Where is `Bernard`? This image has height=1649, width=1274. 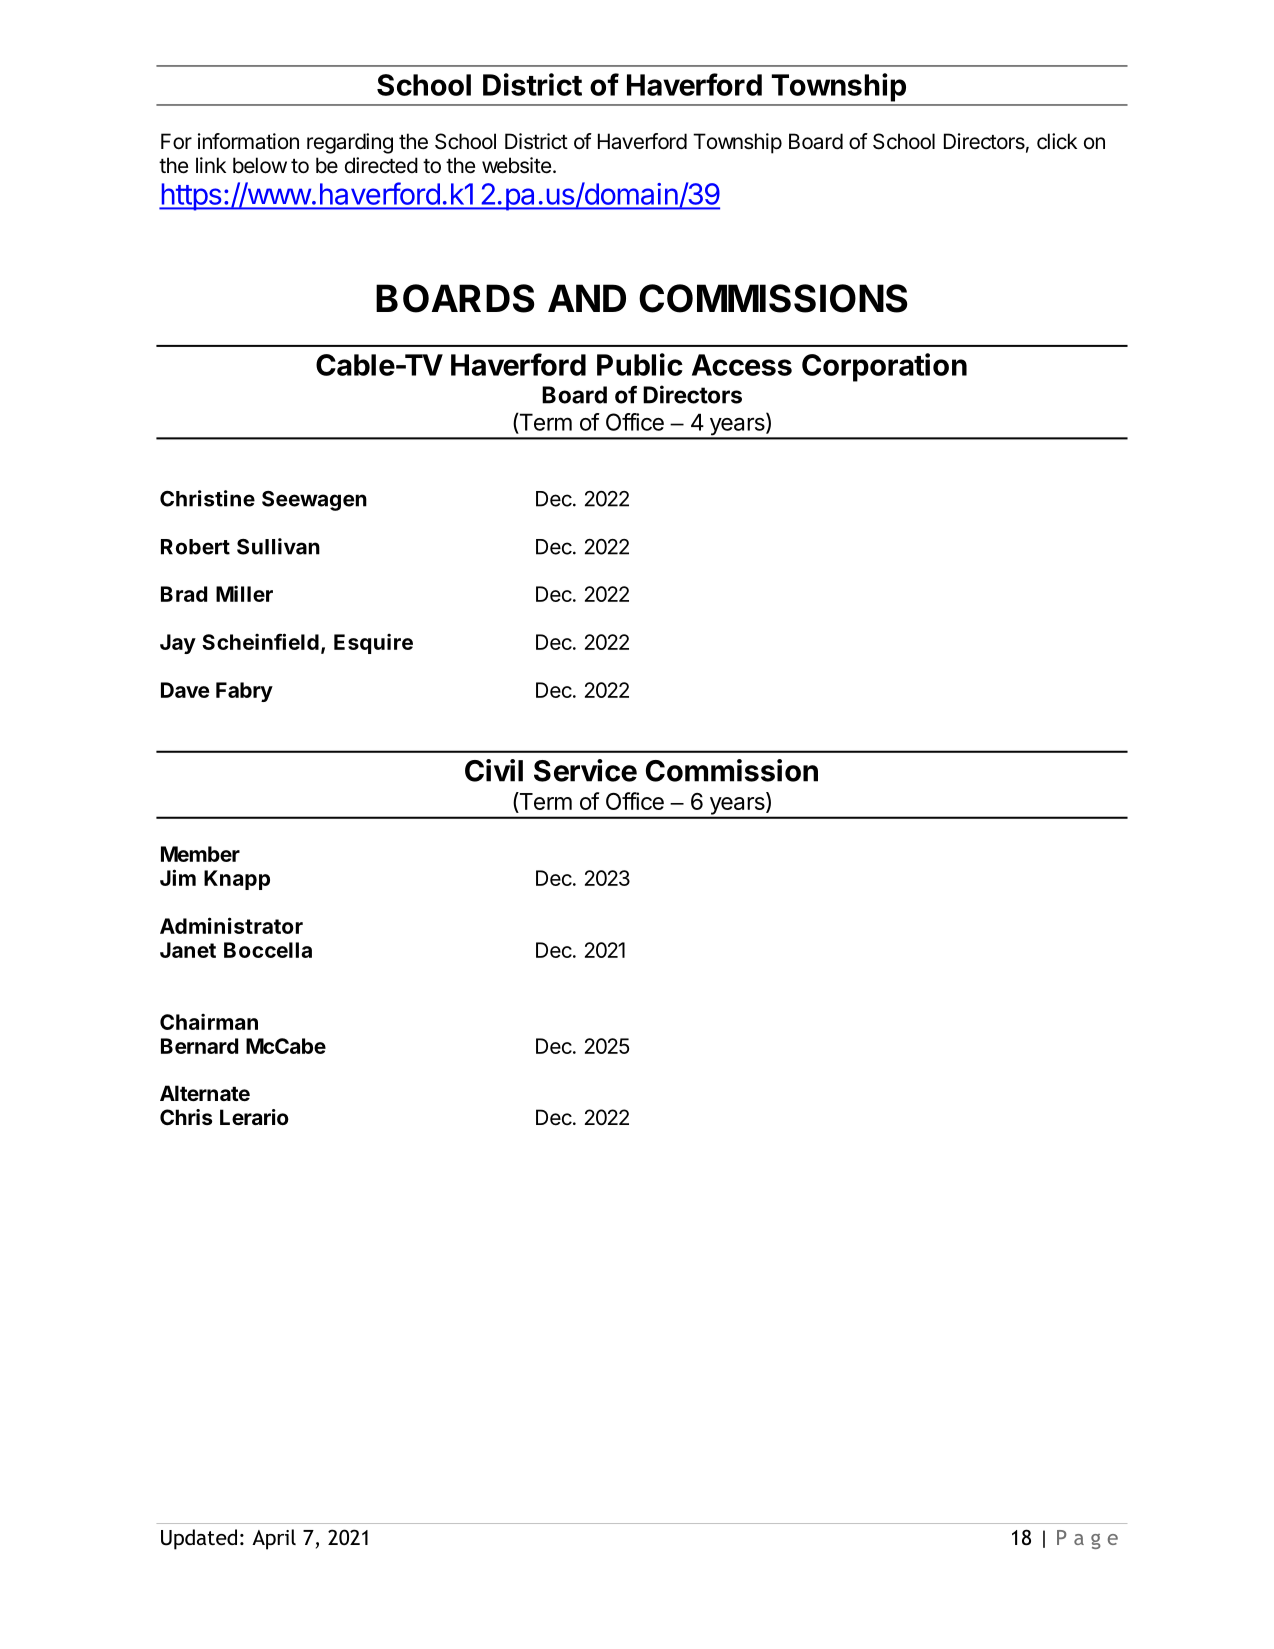 Bernard is located at coordinates (199, 1046).
